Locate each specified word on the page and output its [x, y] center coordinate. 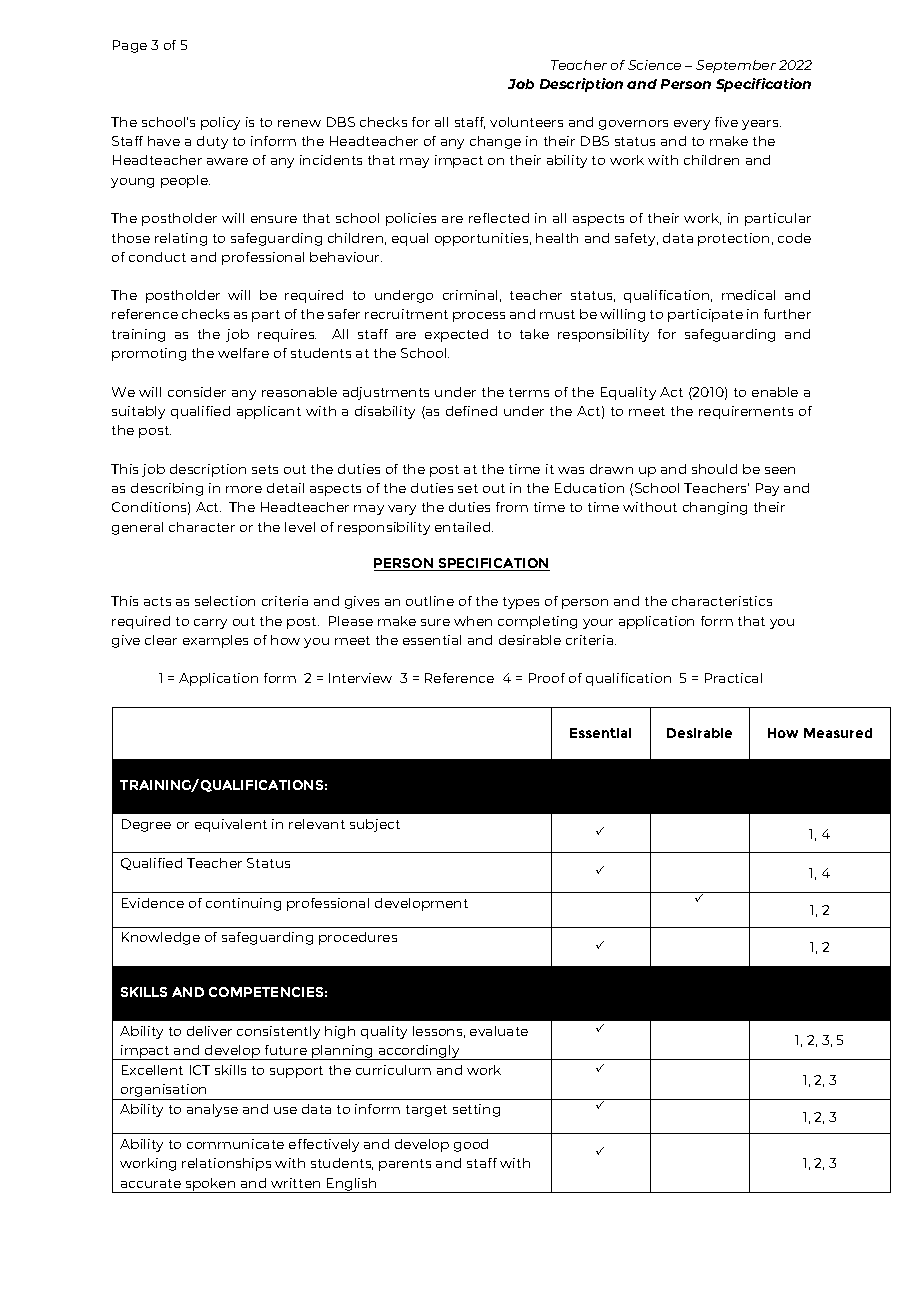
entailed [464, 527]
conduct [157, 257]
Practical [733, 678]
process [479, 317]
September [736, 66]
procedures [358, 938]
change [495, 142]
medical [748, 295]
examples [215, 641]
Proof [547, 678]
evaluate [499, 1031]
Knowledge [161, 938]
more [244, 489]
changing [715, 508]
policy [220, 123]
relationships [226, 1164]
